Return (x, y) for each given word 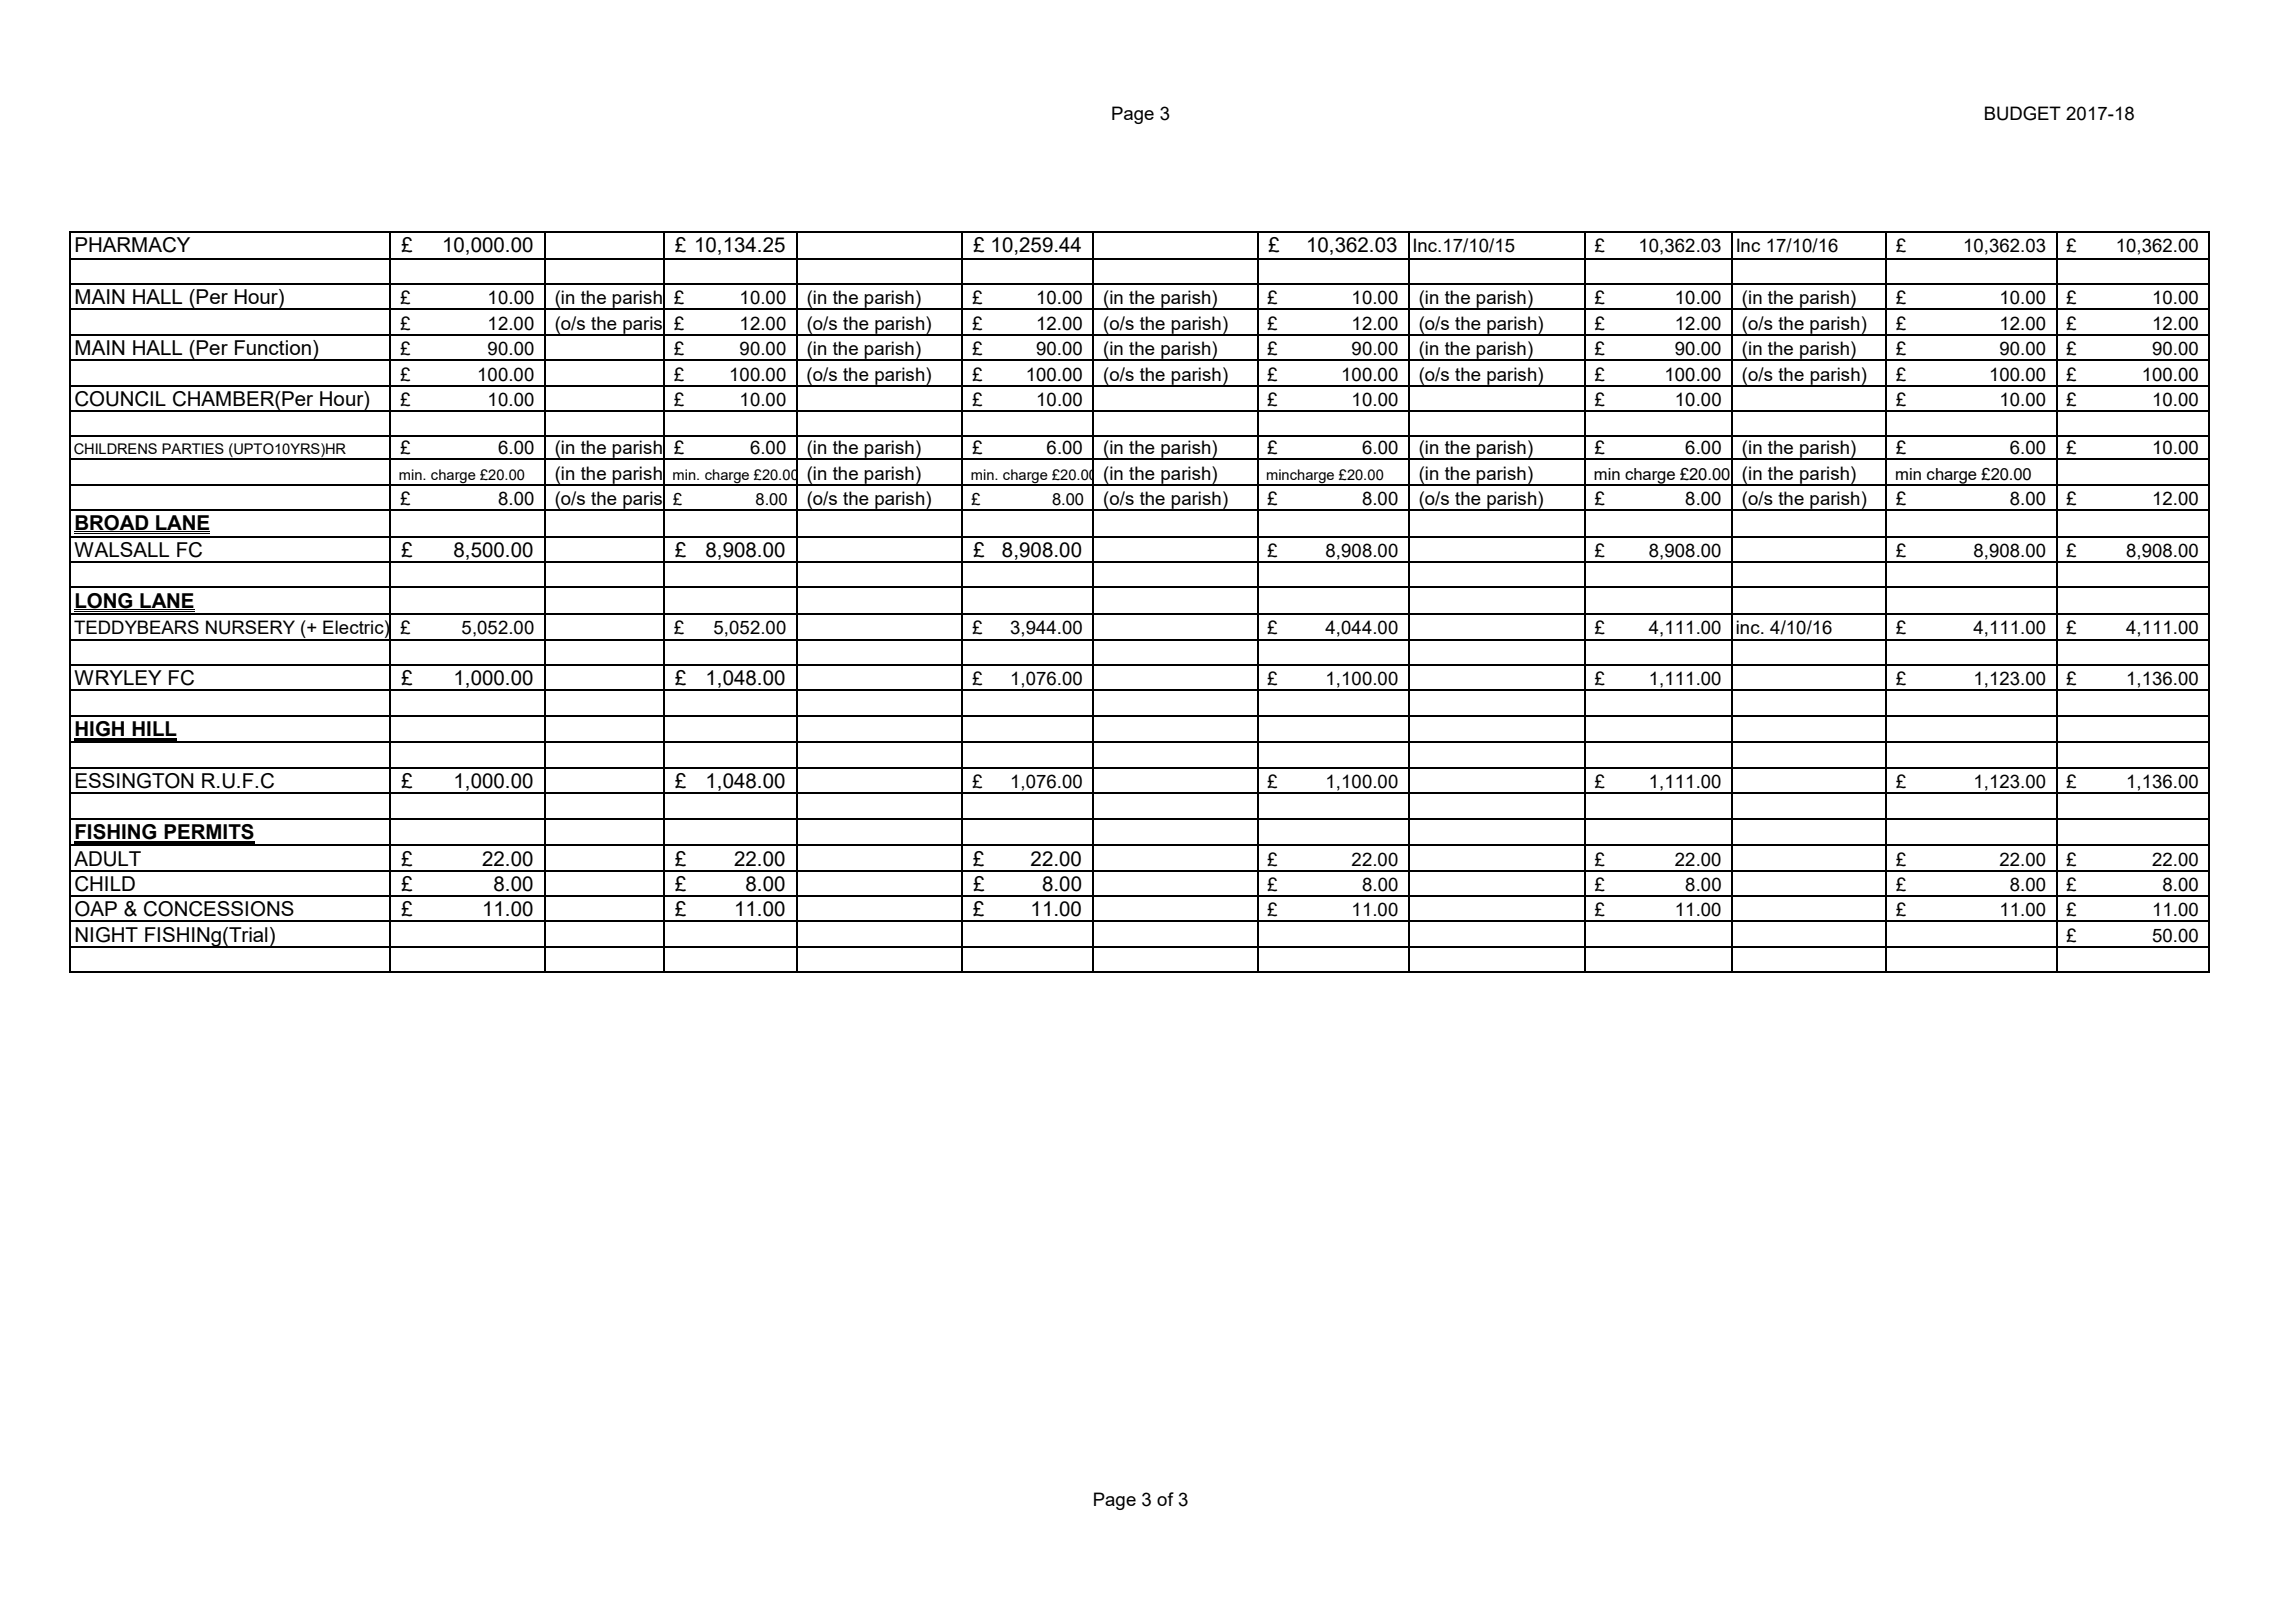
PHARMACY (132, 245)
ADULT (107, 859)
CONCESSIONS (219, 909)
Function (273, 347)
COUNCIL (120, 399)
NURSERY (250, 627)
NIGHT (106, 935)
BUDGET (2023, 113)
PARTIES (193, 448)
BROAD (112, 523)
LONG (104, 601)
